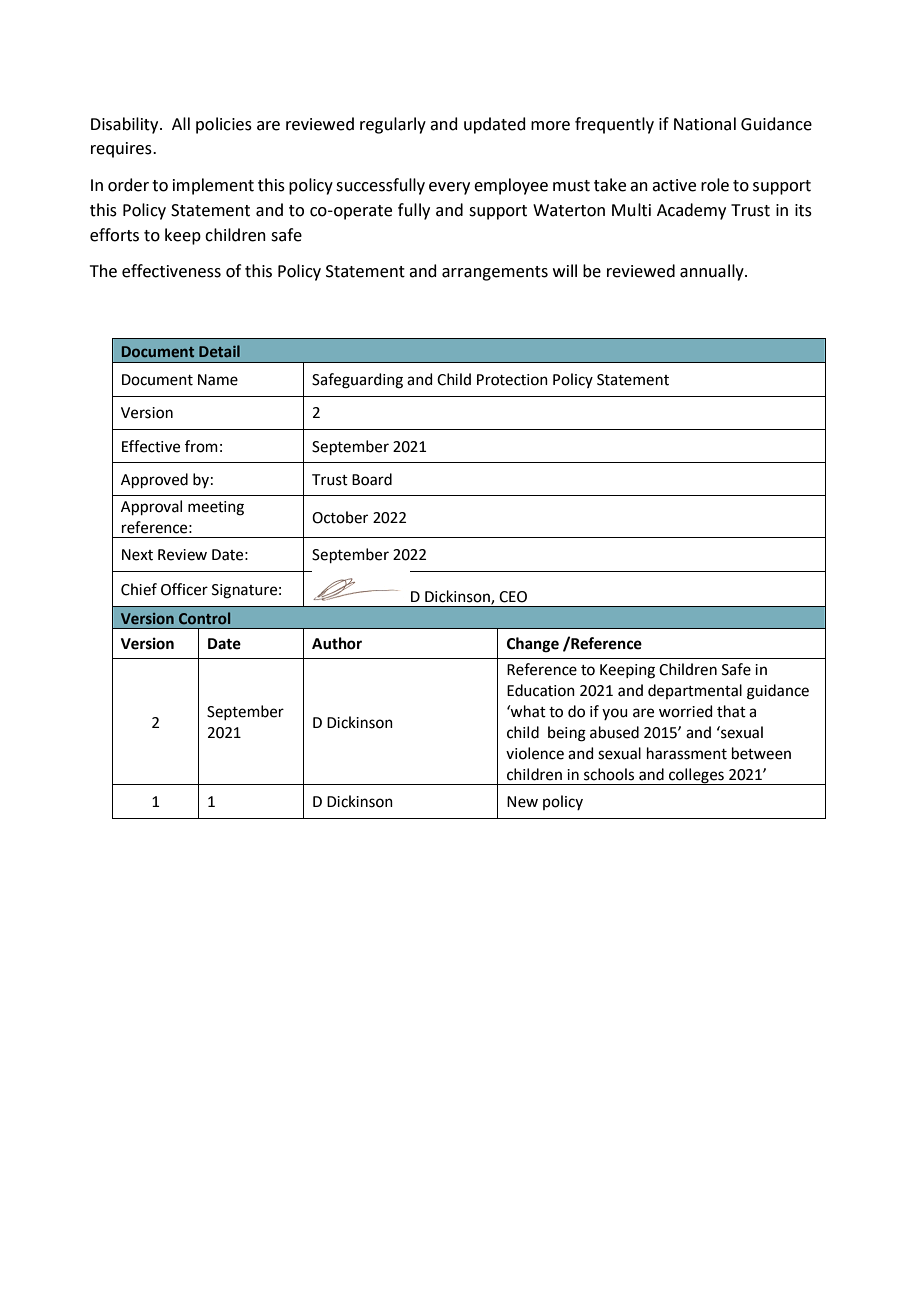 The image size is (924, 1308). I want to click on CEO, so click(513, 597).
